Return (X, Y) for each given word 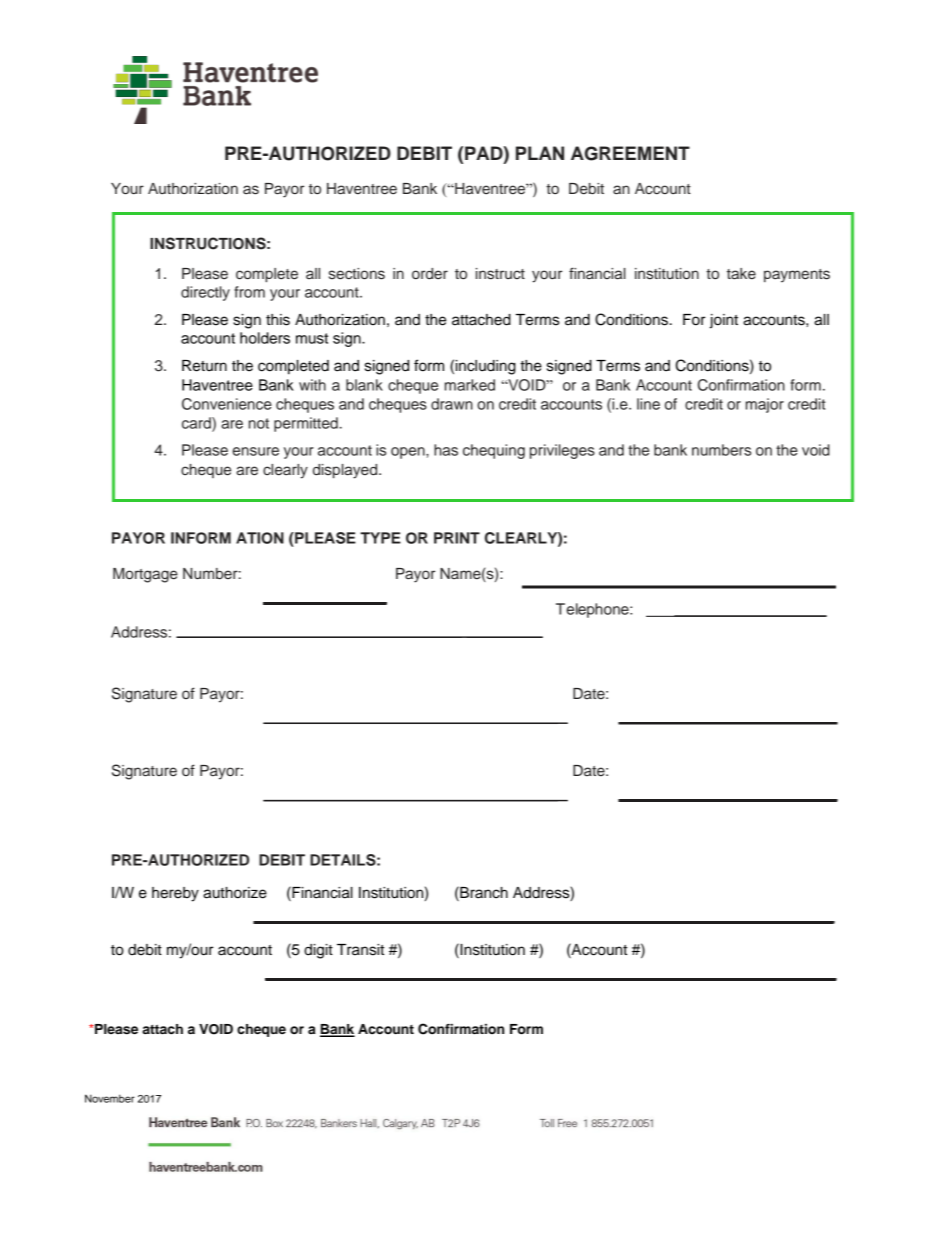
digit (318, 951)
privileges (562, 451)
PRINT (457, 538)
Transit (360, 950)
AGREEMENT (630, 153)
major (765, 405)
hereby (175, 894)
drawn (452, 404)
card (197, 423)
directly (205, 293)
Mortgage (145, 575)
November (110, 1098)
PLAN (540, 153)
